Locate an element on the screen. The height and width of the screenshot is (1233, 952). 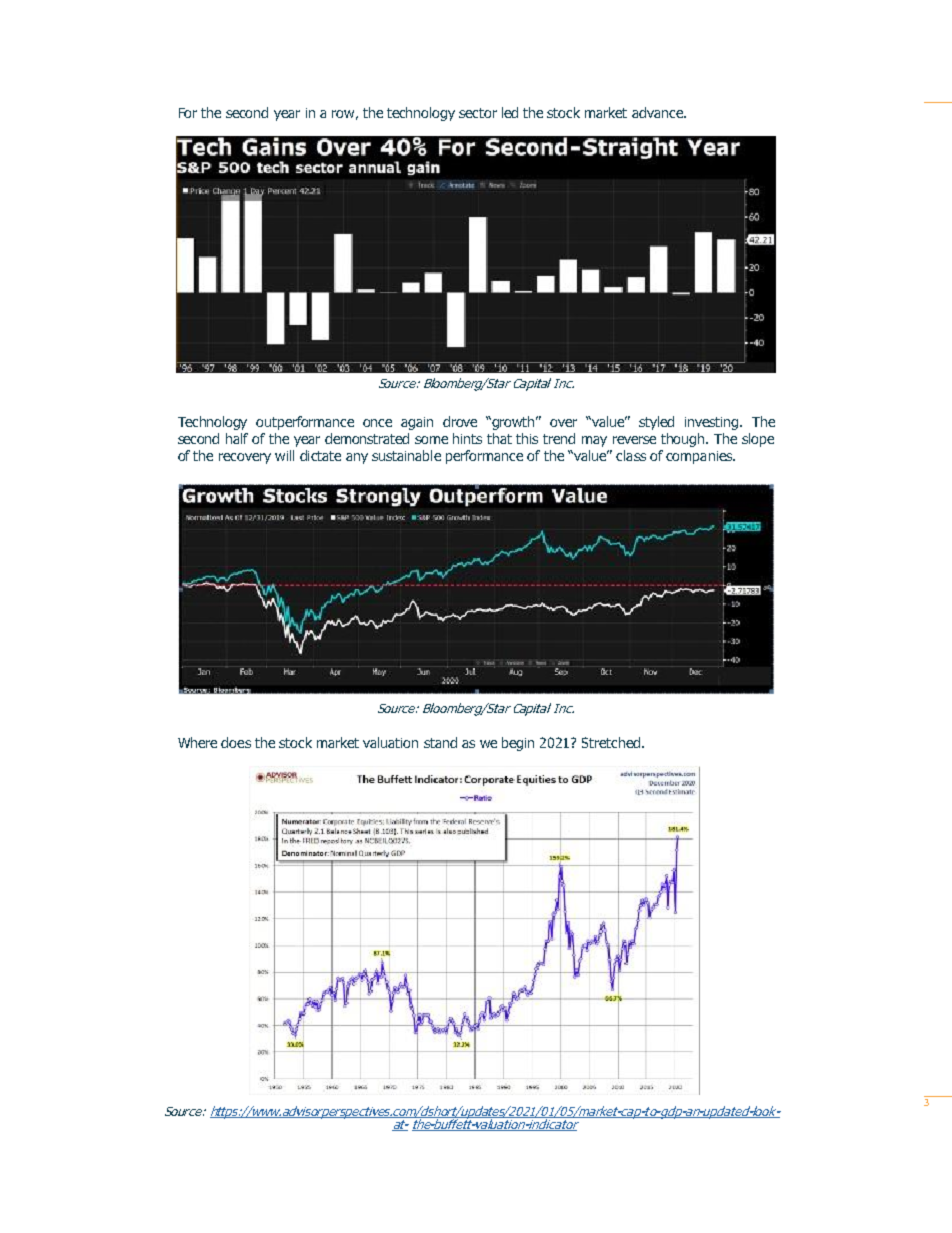
does is located at coordinates (236, 742).
